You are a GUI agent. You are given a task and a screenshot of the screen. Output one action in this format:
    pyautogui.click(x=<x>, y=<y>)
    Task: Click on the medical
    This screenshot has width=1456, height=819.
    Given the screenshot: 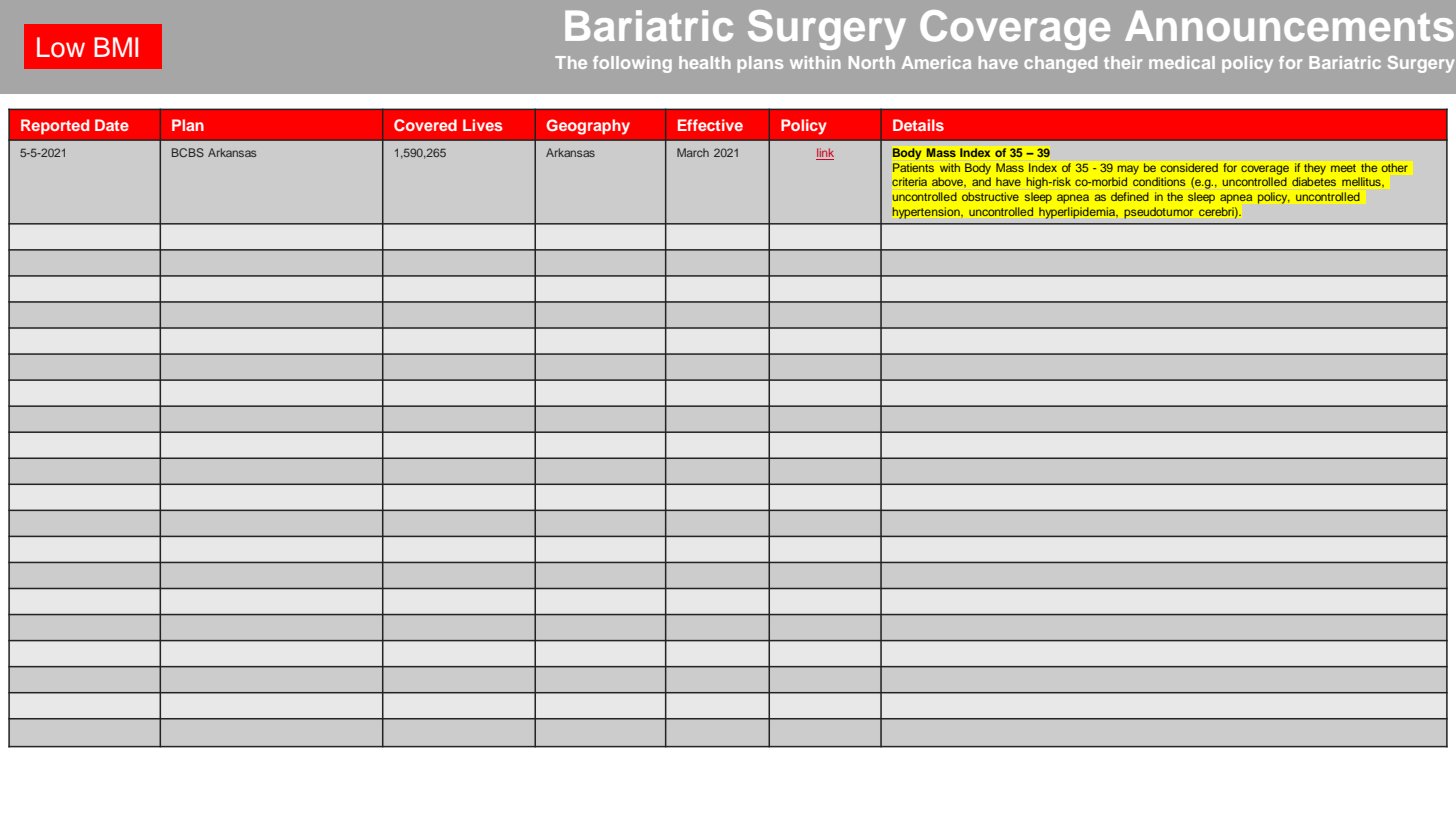 What is the action you would take?
    pyautogui.click(x=1182, y=62)
